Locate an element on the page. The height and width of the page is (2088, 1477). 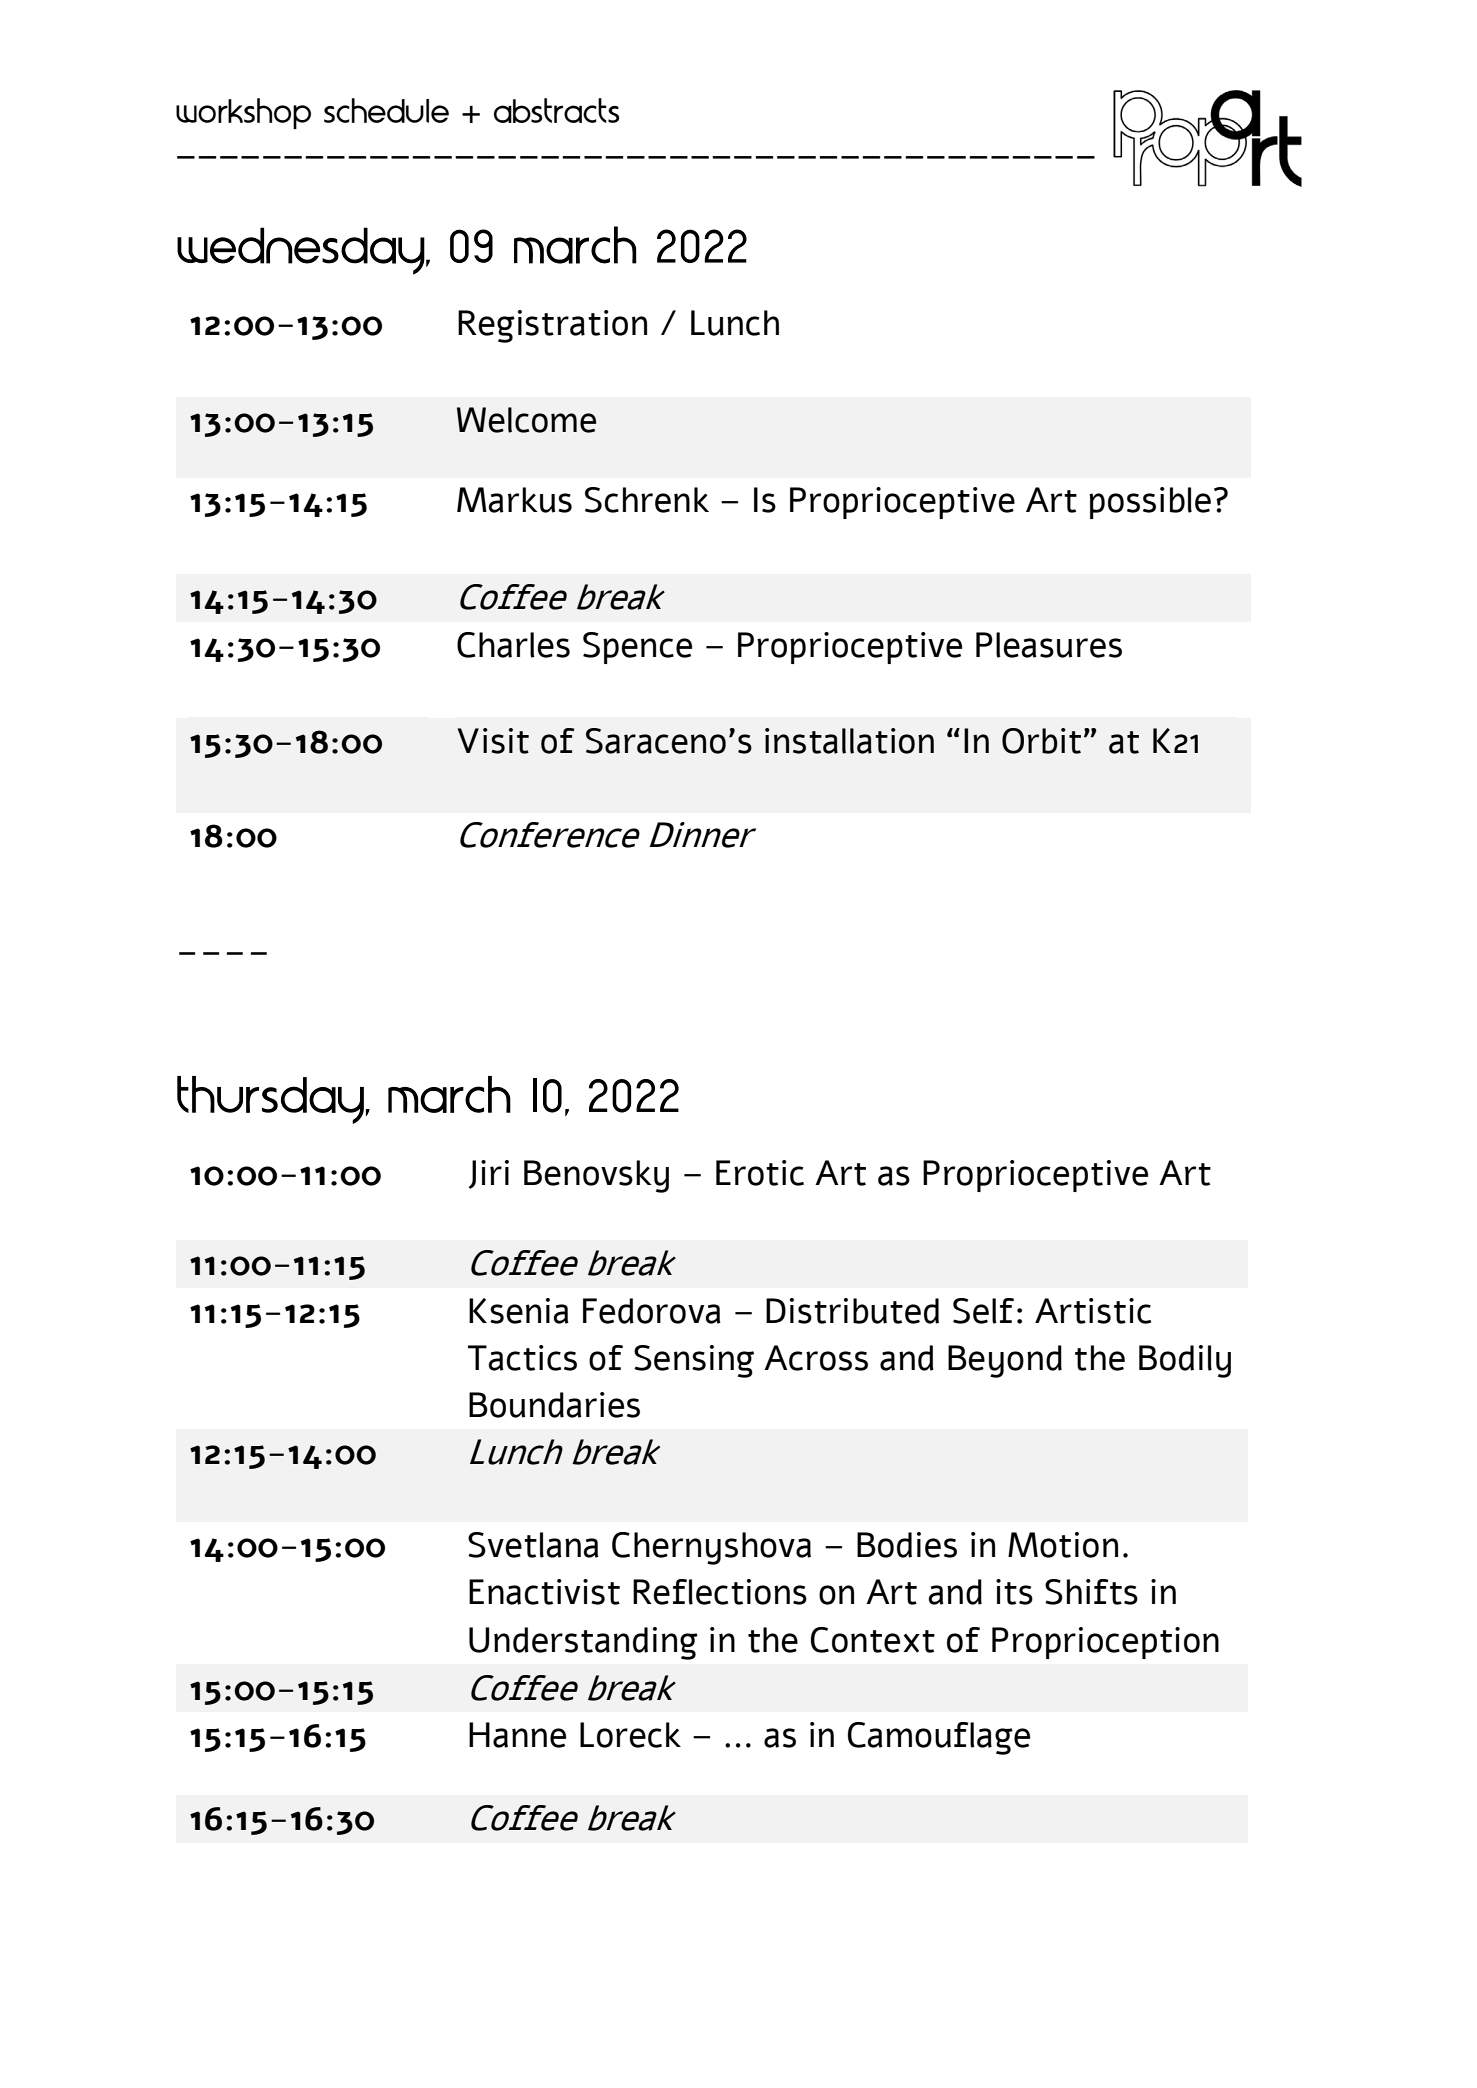
possible is located at coordinates (1150, 503).
